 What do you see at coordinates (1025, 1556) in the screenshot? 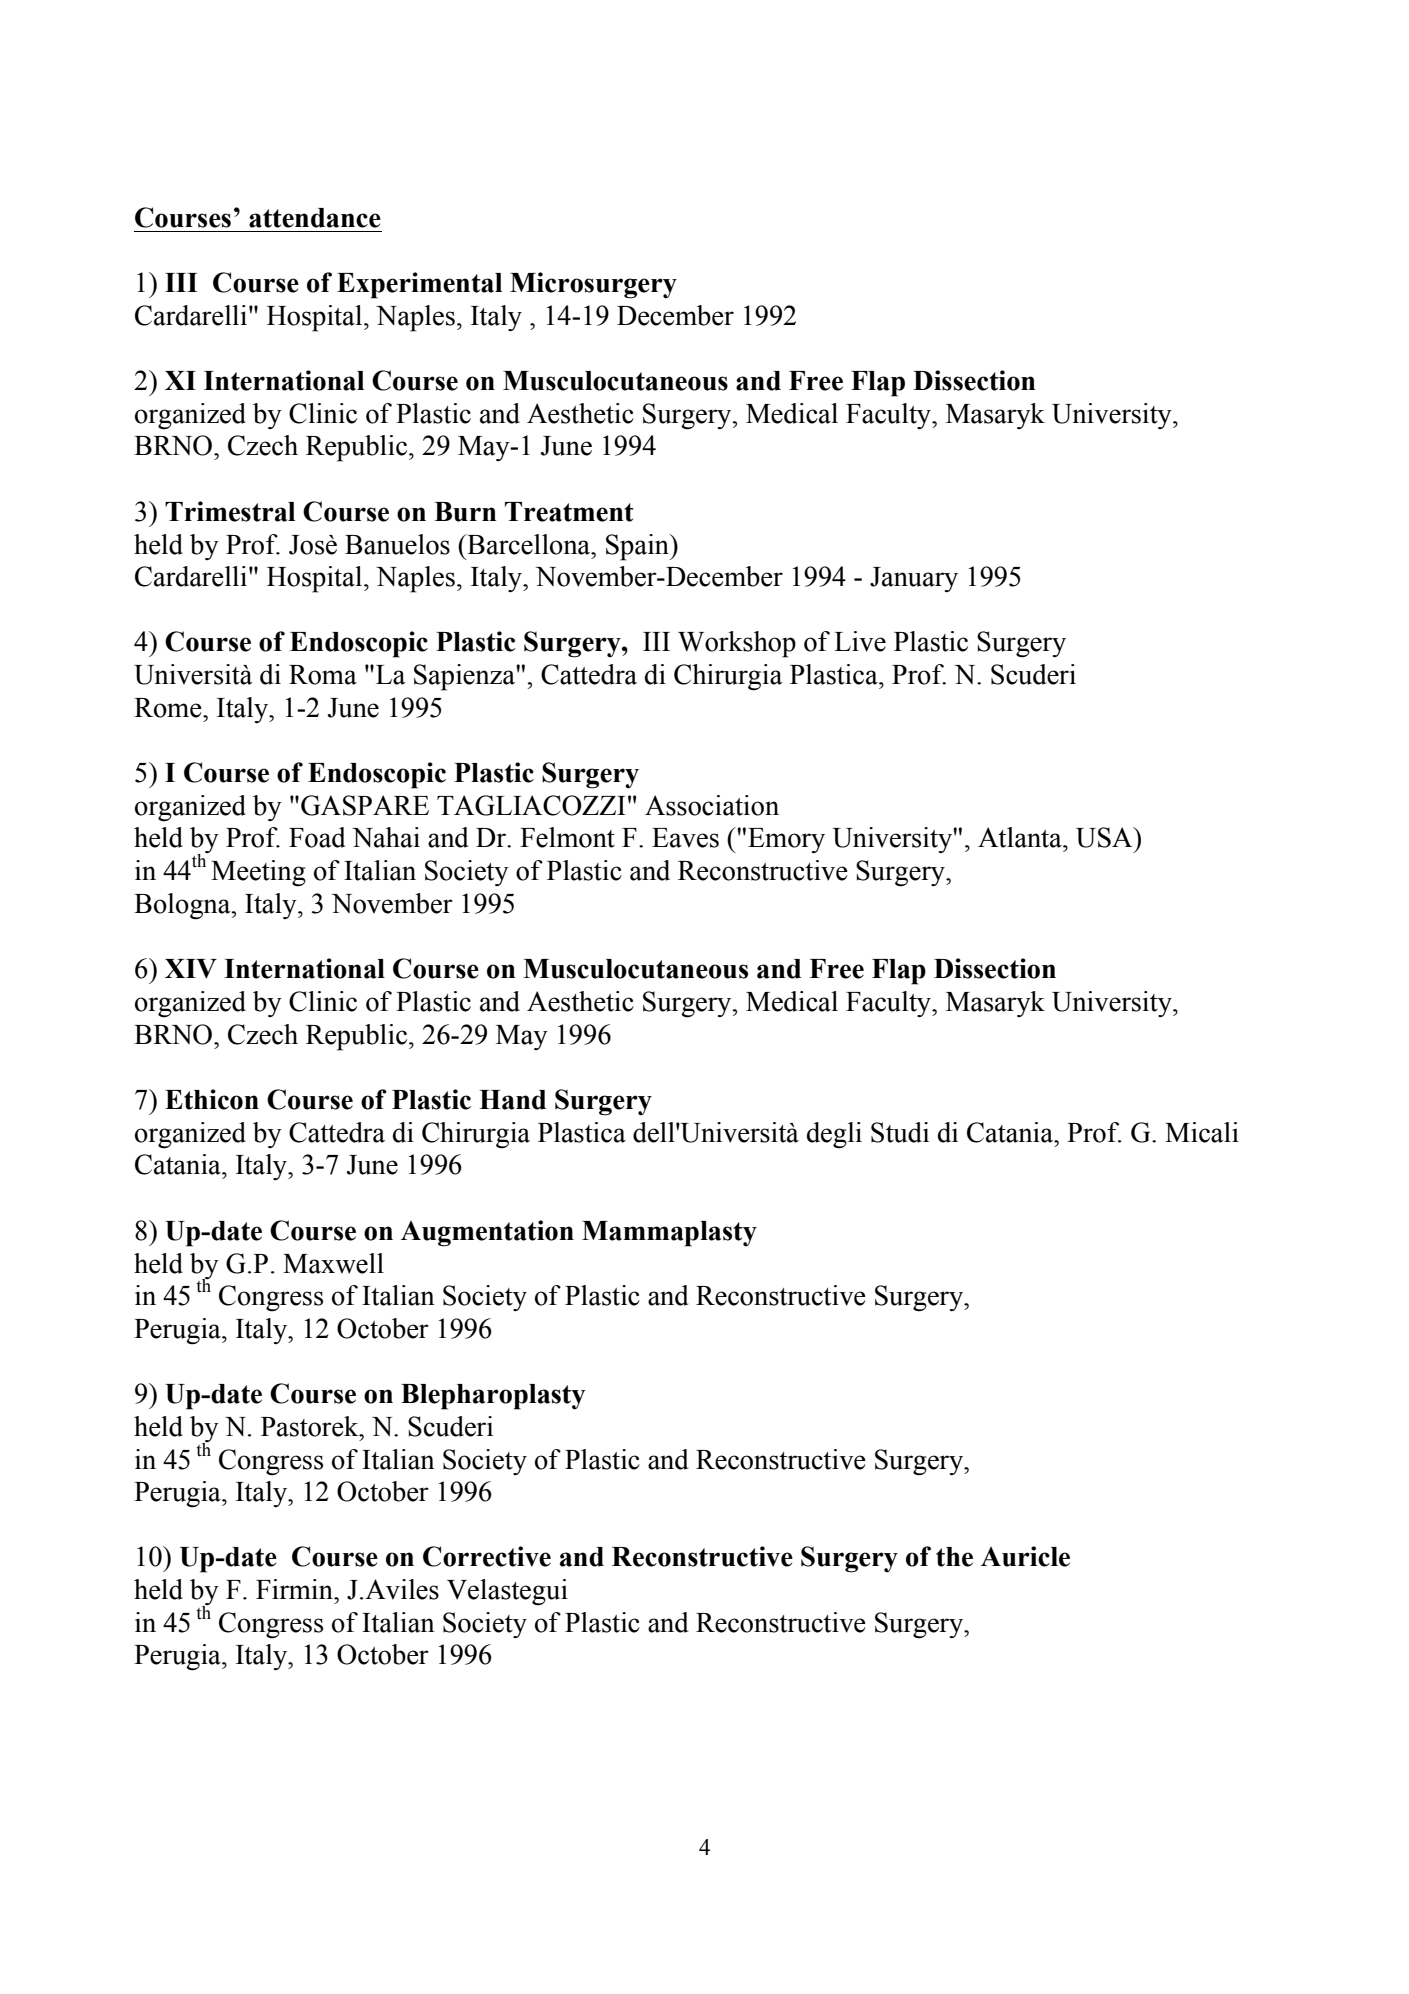
I see `Auricle` at bounding box center [1025, 1556].
